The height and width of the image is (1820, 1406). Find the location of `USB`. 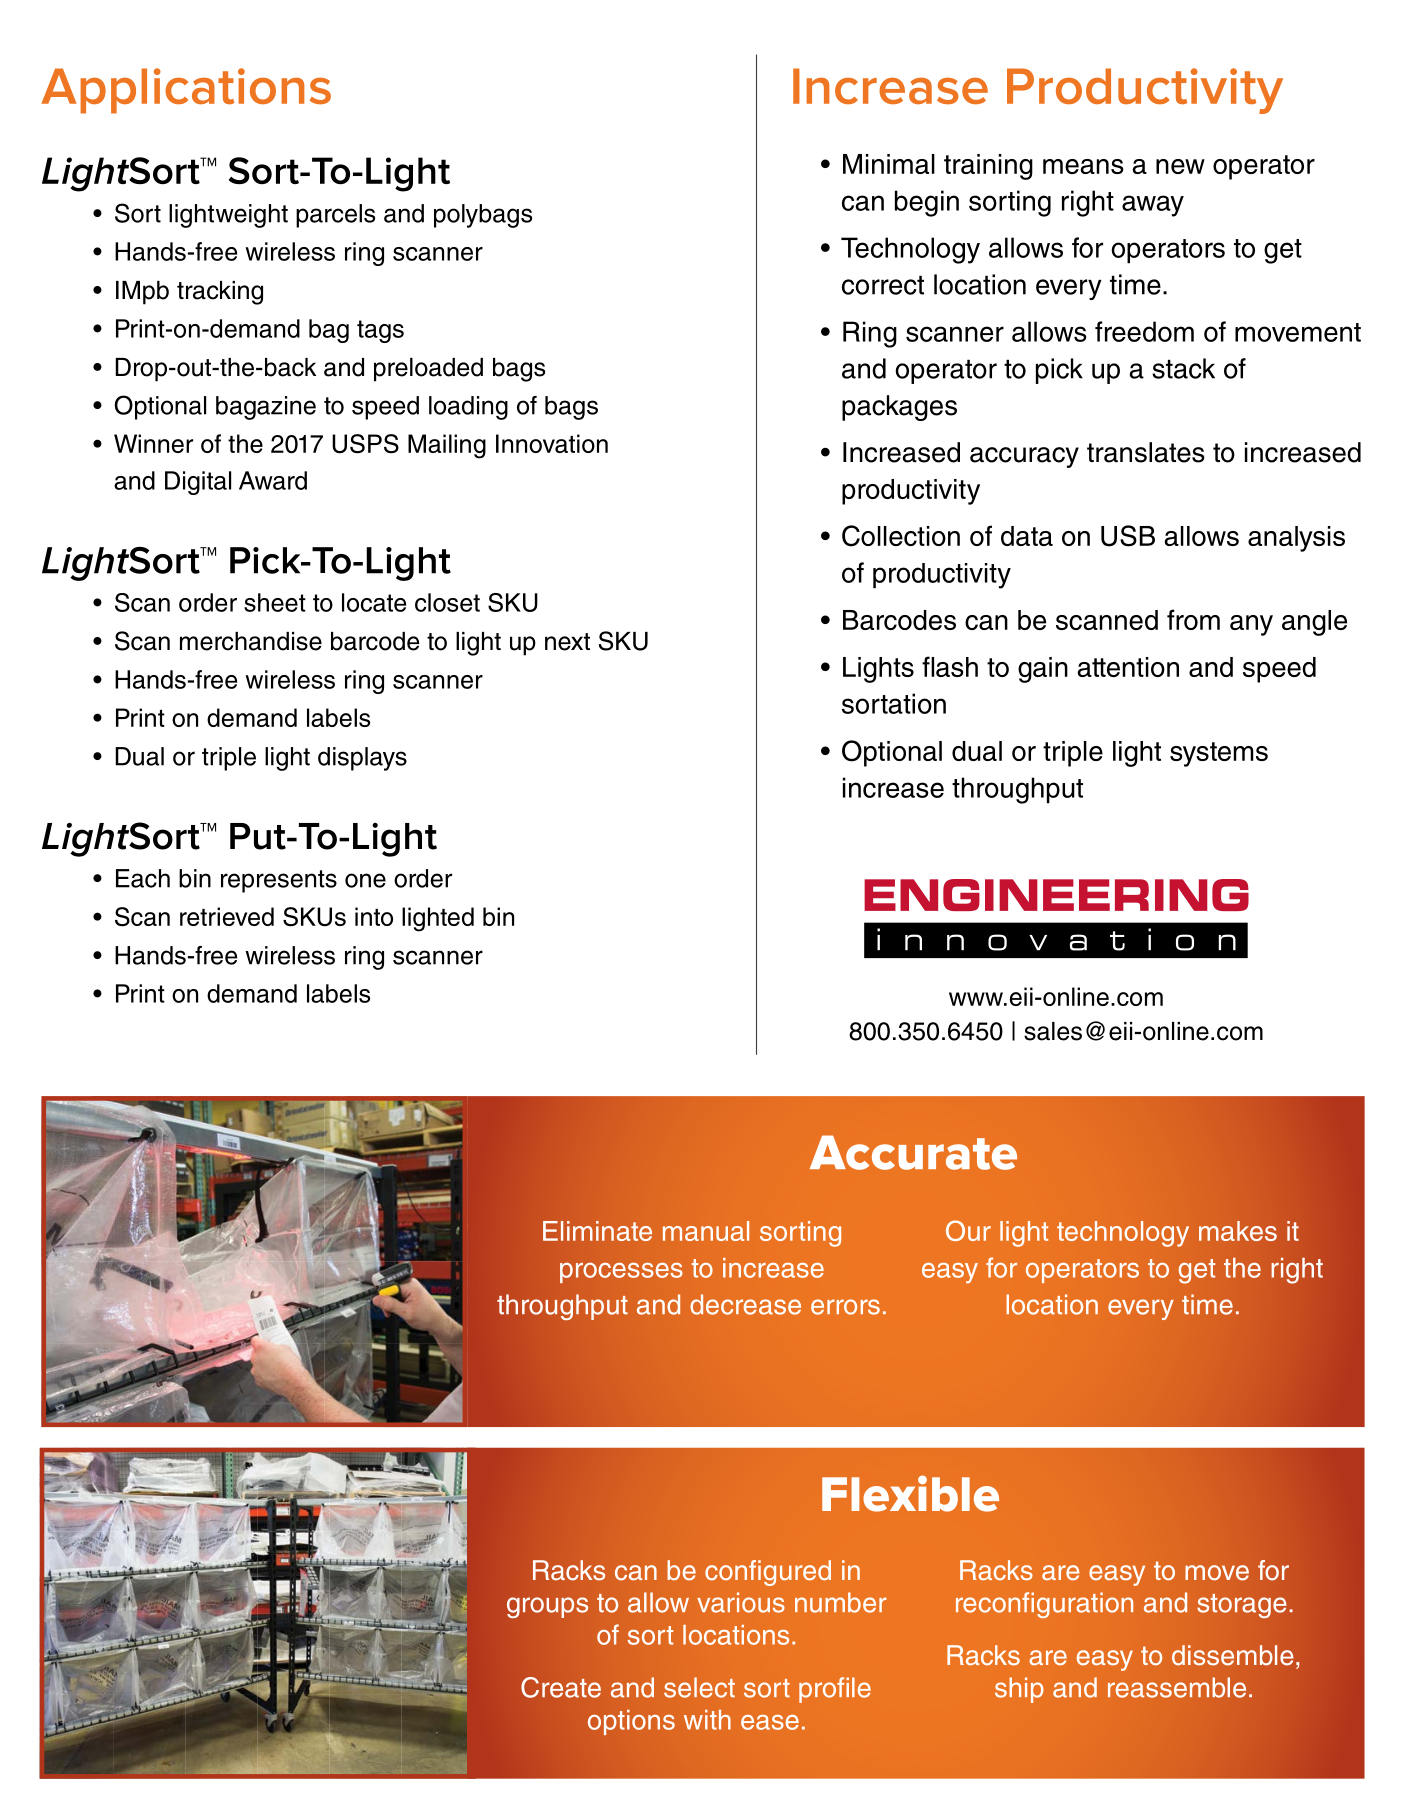

USB is located at coordinates (1128, 536).
